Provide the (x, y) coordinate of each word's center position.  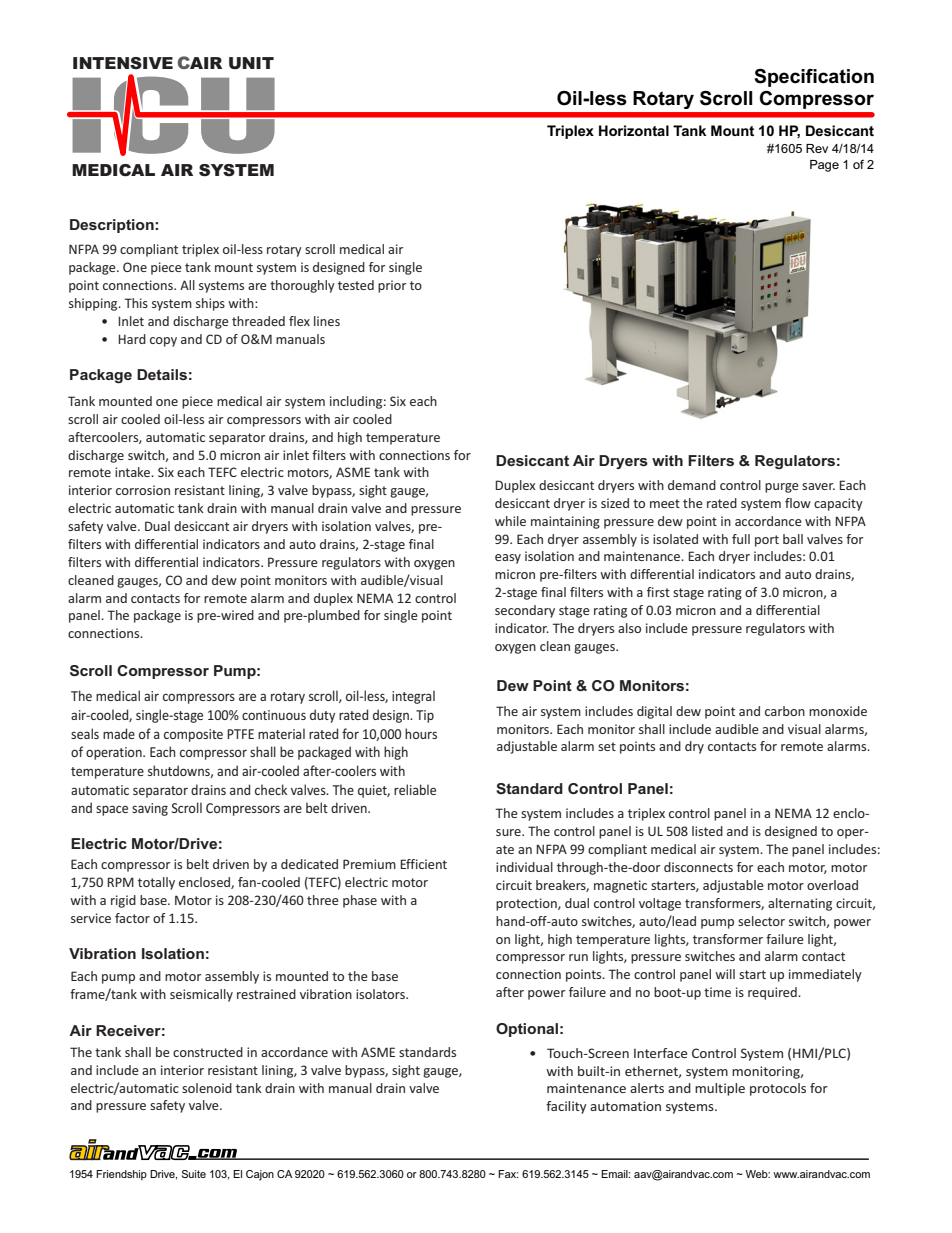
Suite (194, 1174)
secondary (525, 611)
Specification (814, 78)
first (658, 592)
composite (193, 735)
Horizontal (634, 130)
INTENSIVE (123, 63)
